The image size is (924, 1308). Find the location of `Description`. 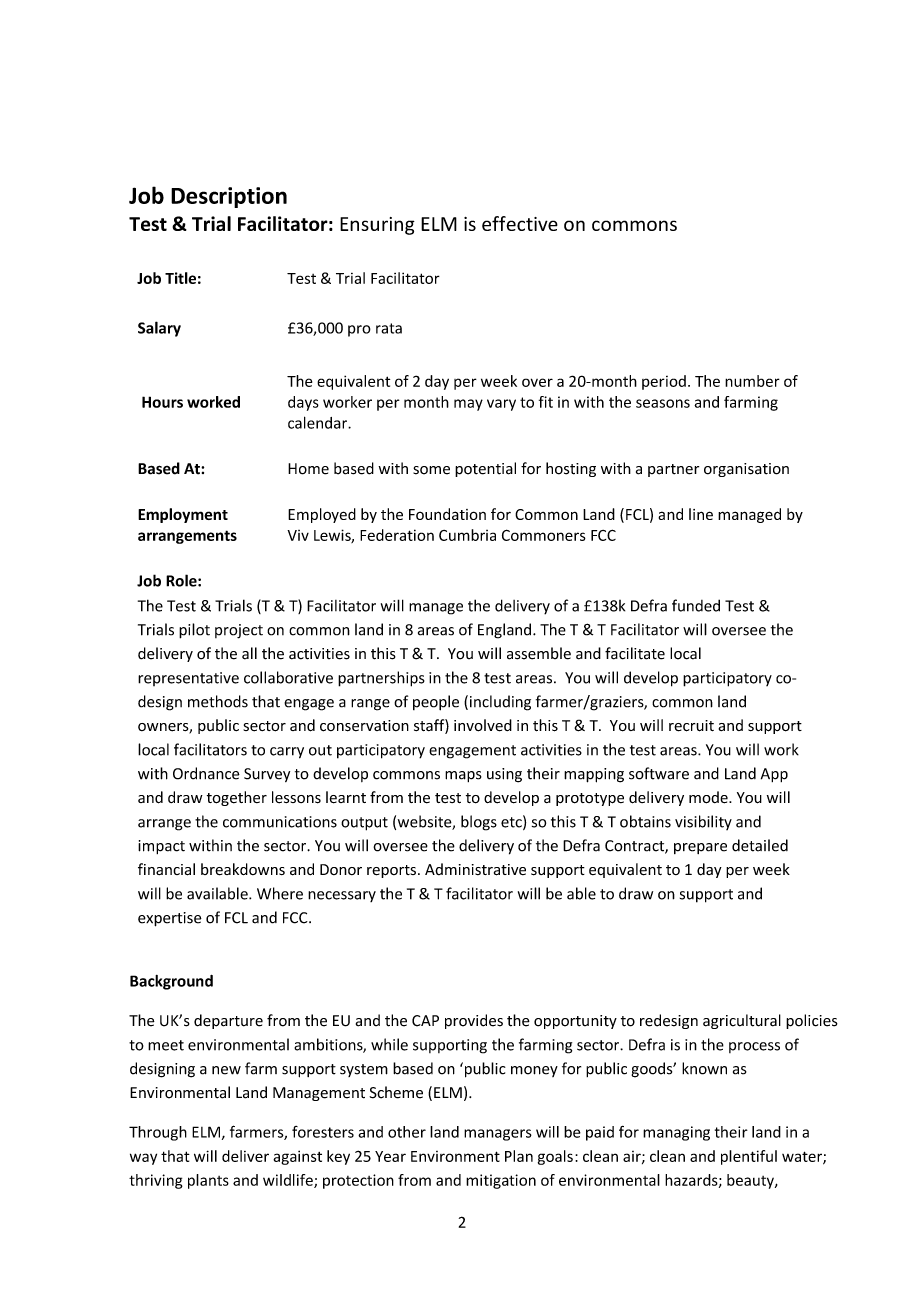

Description is located at coordinates (229, 197).
